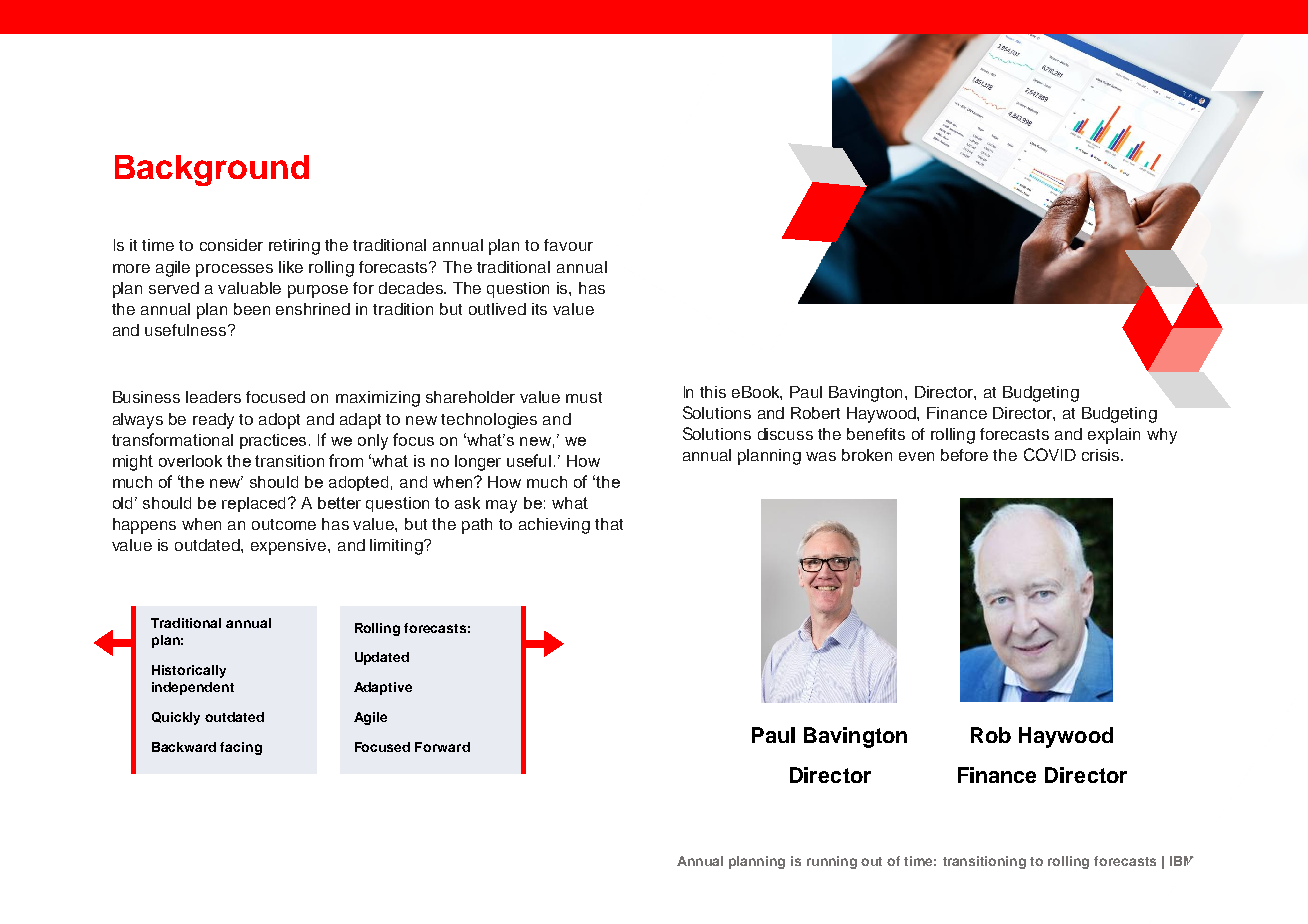 The height and width of the screenshot is (924, 1308). What do you see at coordinates (213, 397) in the screenshot?
I see `leaders` at bounding box center [213, 397].
